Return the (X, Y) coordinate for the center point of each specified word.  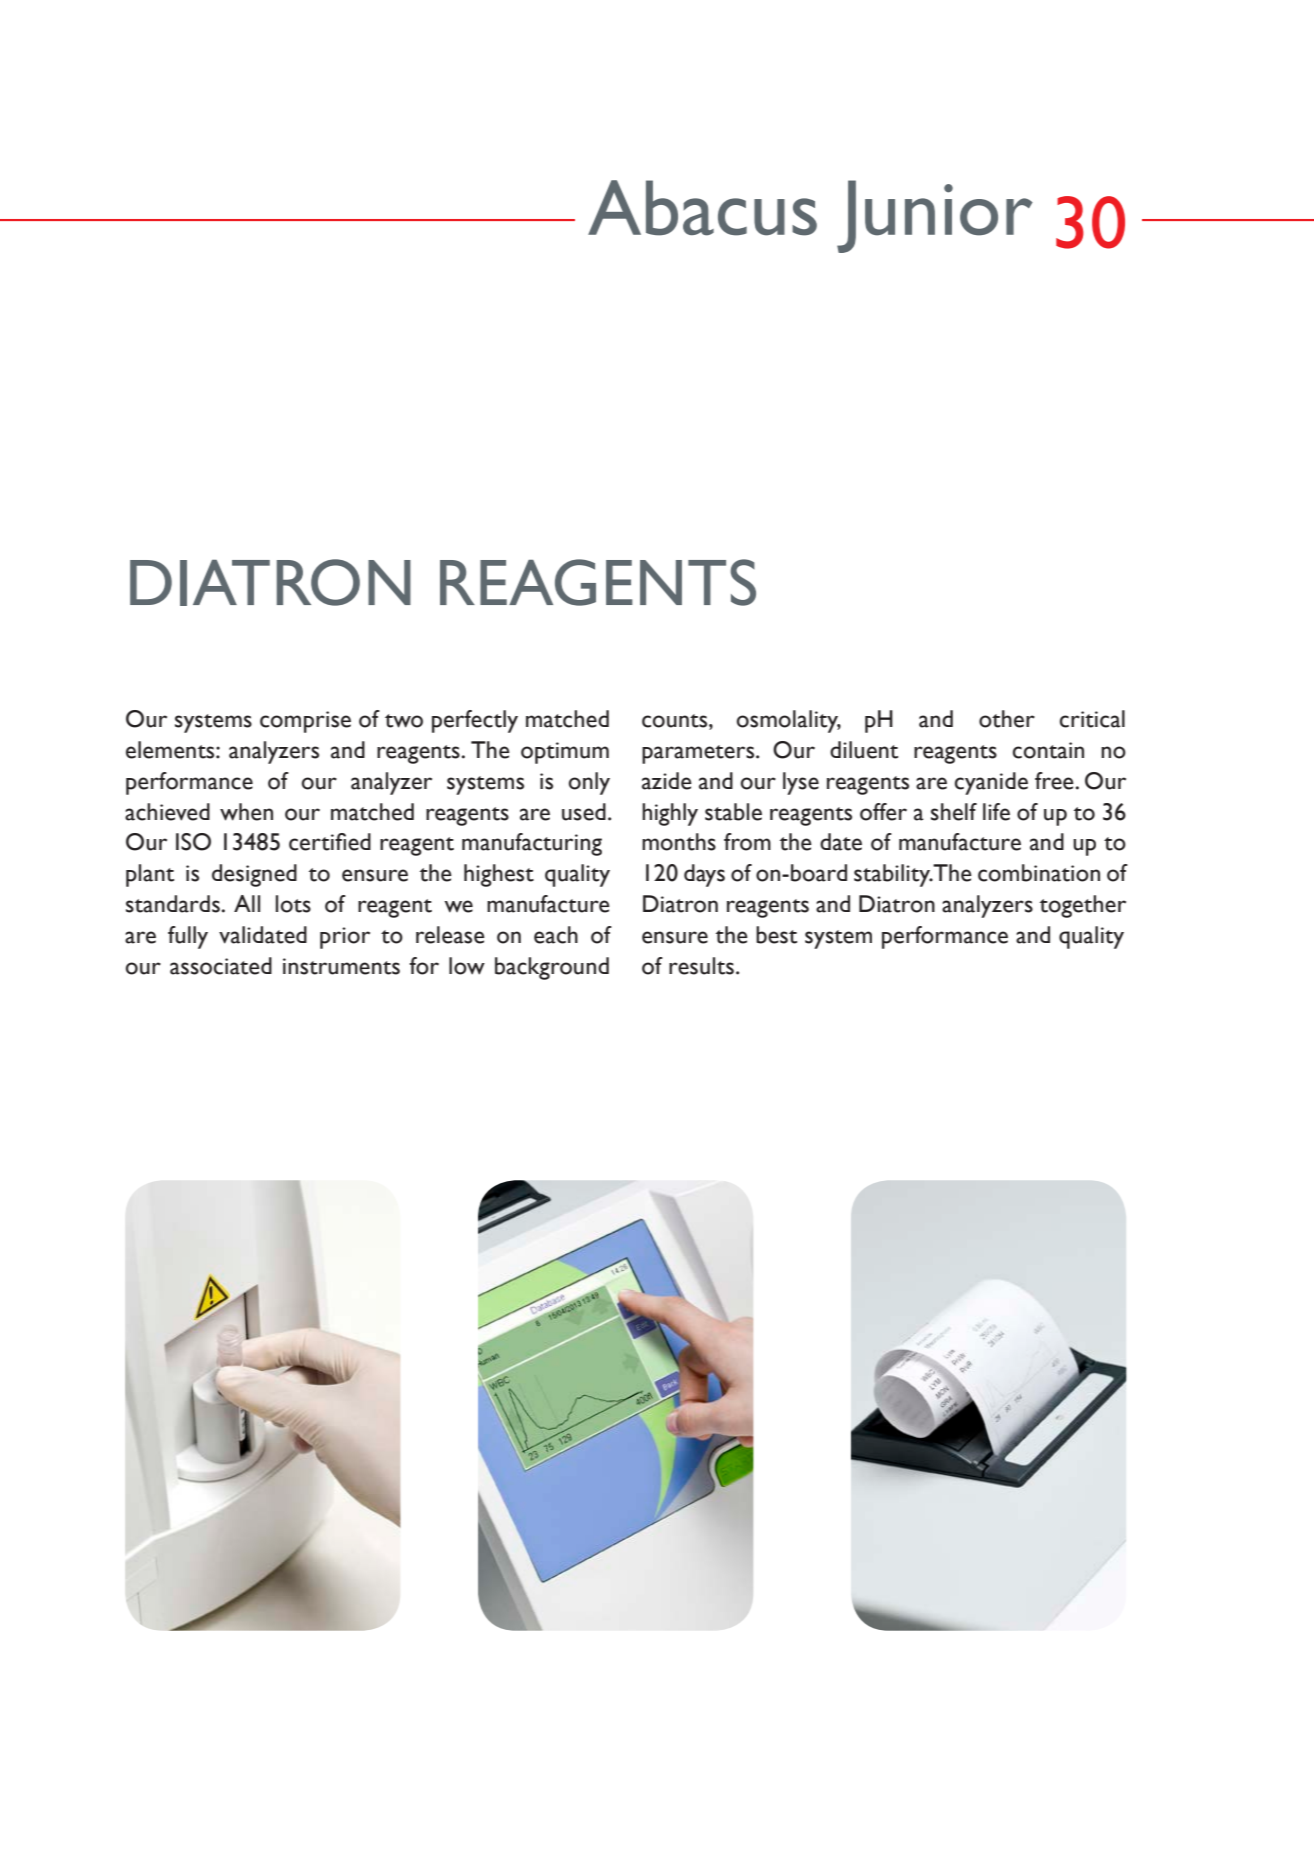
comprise (305, 722)
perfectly (475, 721)
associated (221, 966)
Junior (935, 216)
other (1007, 719)
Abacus (702, 208)
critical (1092, 719)
